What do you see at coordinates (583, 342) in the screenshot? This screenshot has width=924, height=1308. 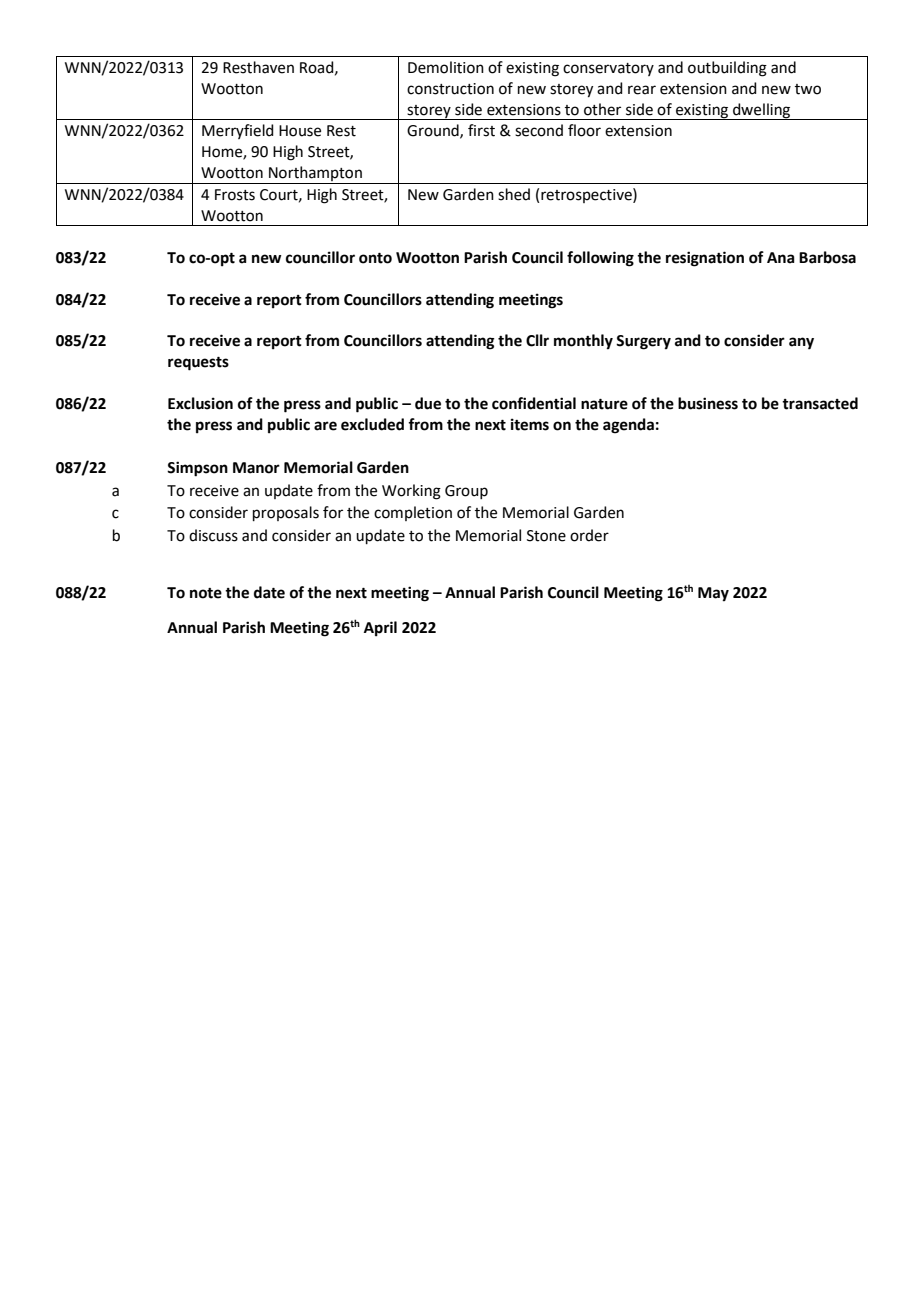 I see `monthly` at bounding box center [583, 342].
